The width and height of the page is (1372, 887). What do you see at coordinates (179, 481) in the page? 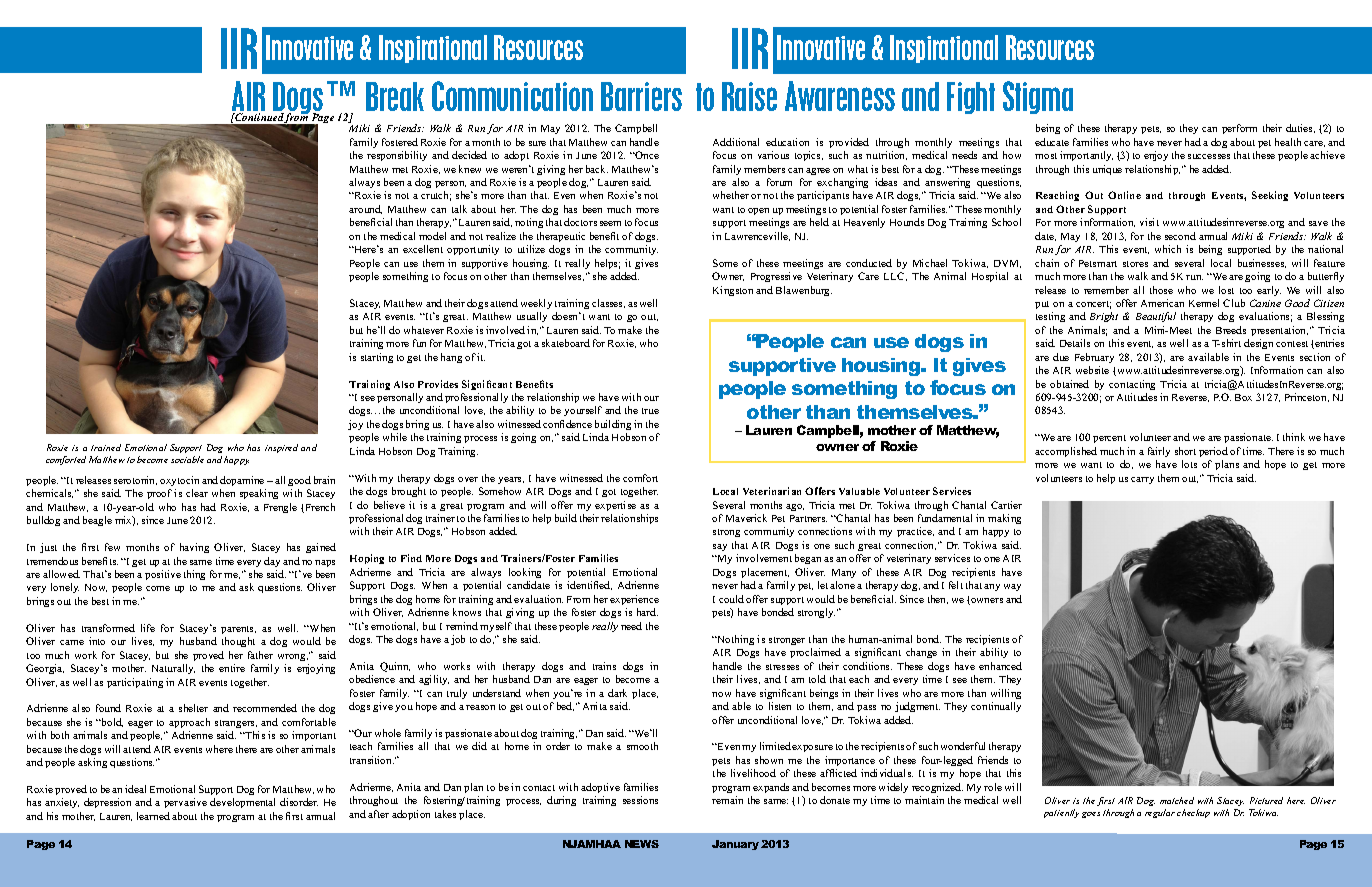
I see `oxytocin` at bounding box center [179, 481].
